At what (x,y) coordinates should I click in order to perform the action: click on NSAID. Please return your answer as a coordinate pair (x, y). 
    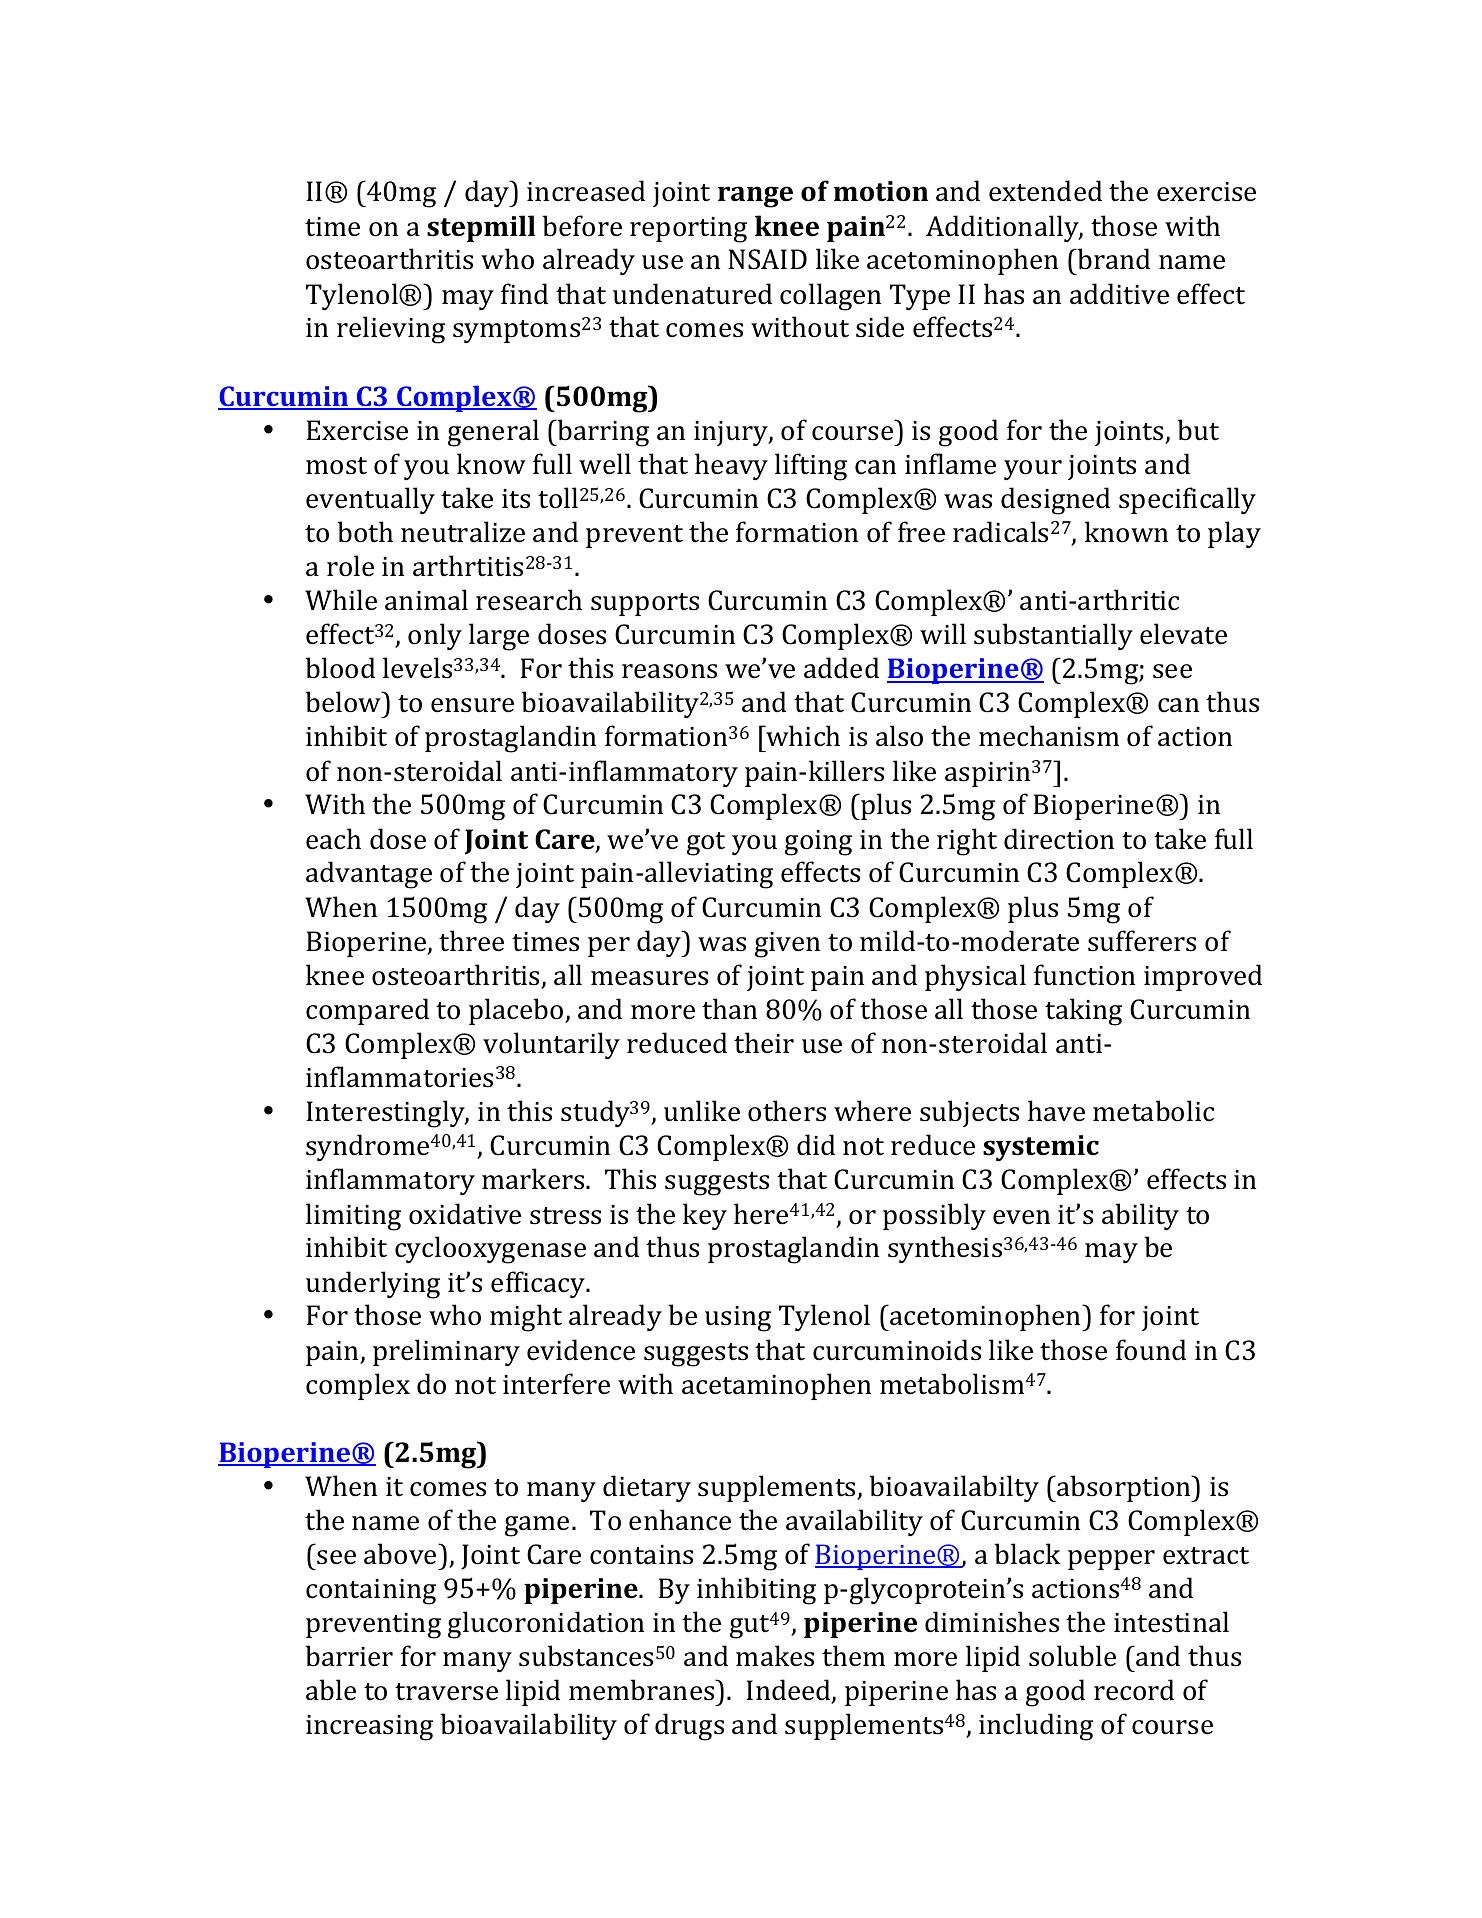
    Looking at the image, I should click on (767, 259).
